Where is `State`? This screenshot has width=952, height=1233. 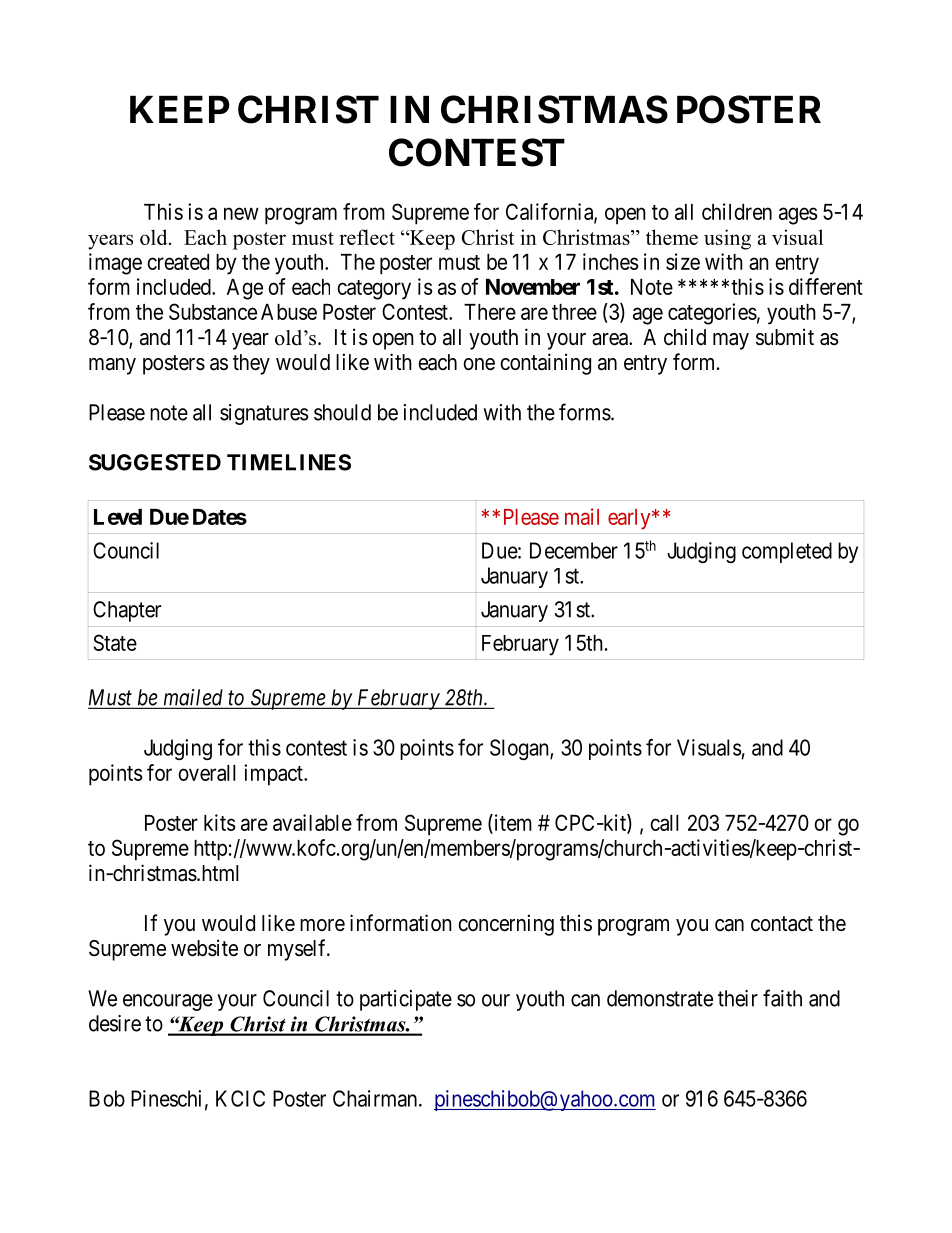 State is located at coordinates (115, 642).
